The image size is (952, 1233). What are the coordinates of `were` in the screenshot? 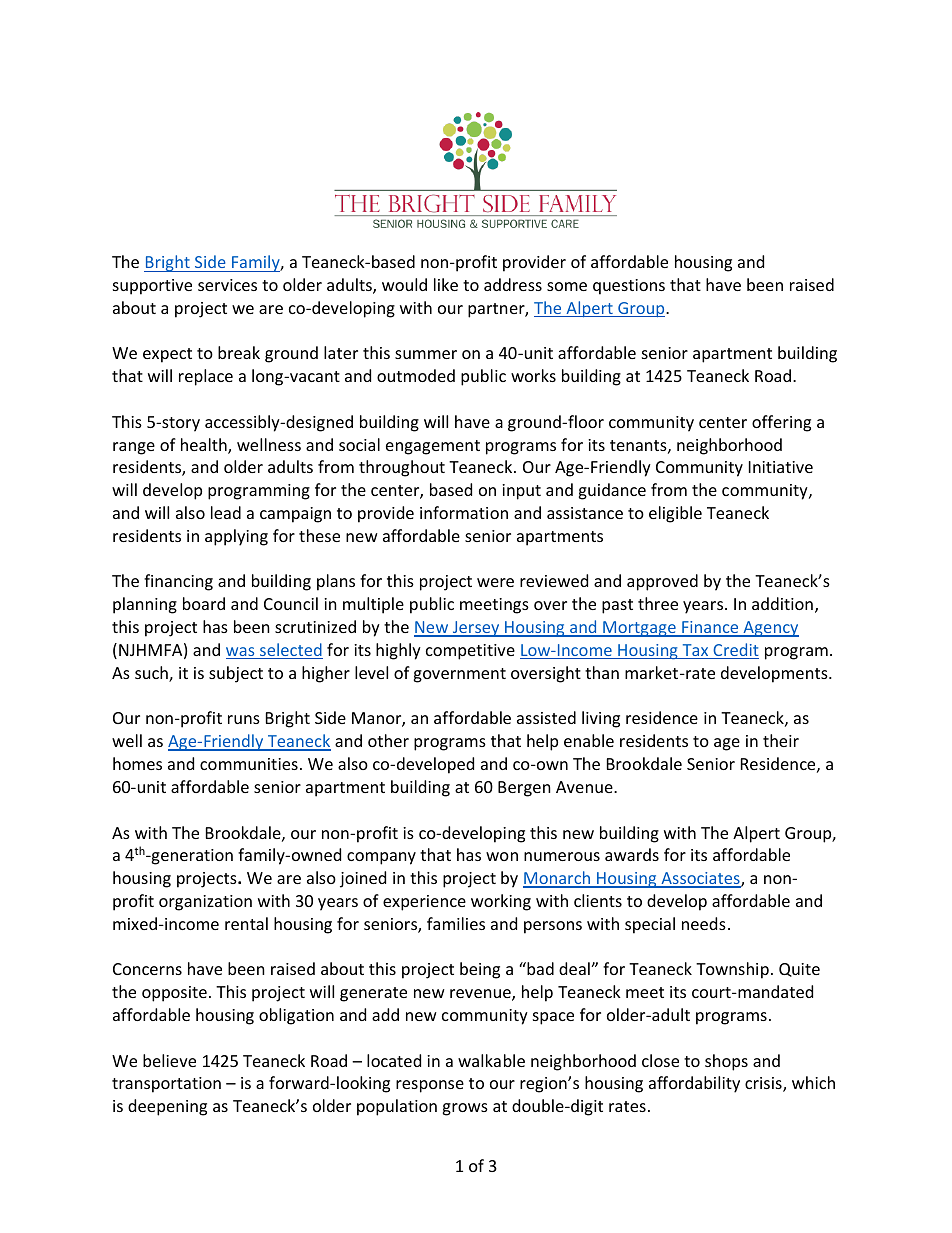 It's located at (495, 582).
